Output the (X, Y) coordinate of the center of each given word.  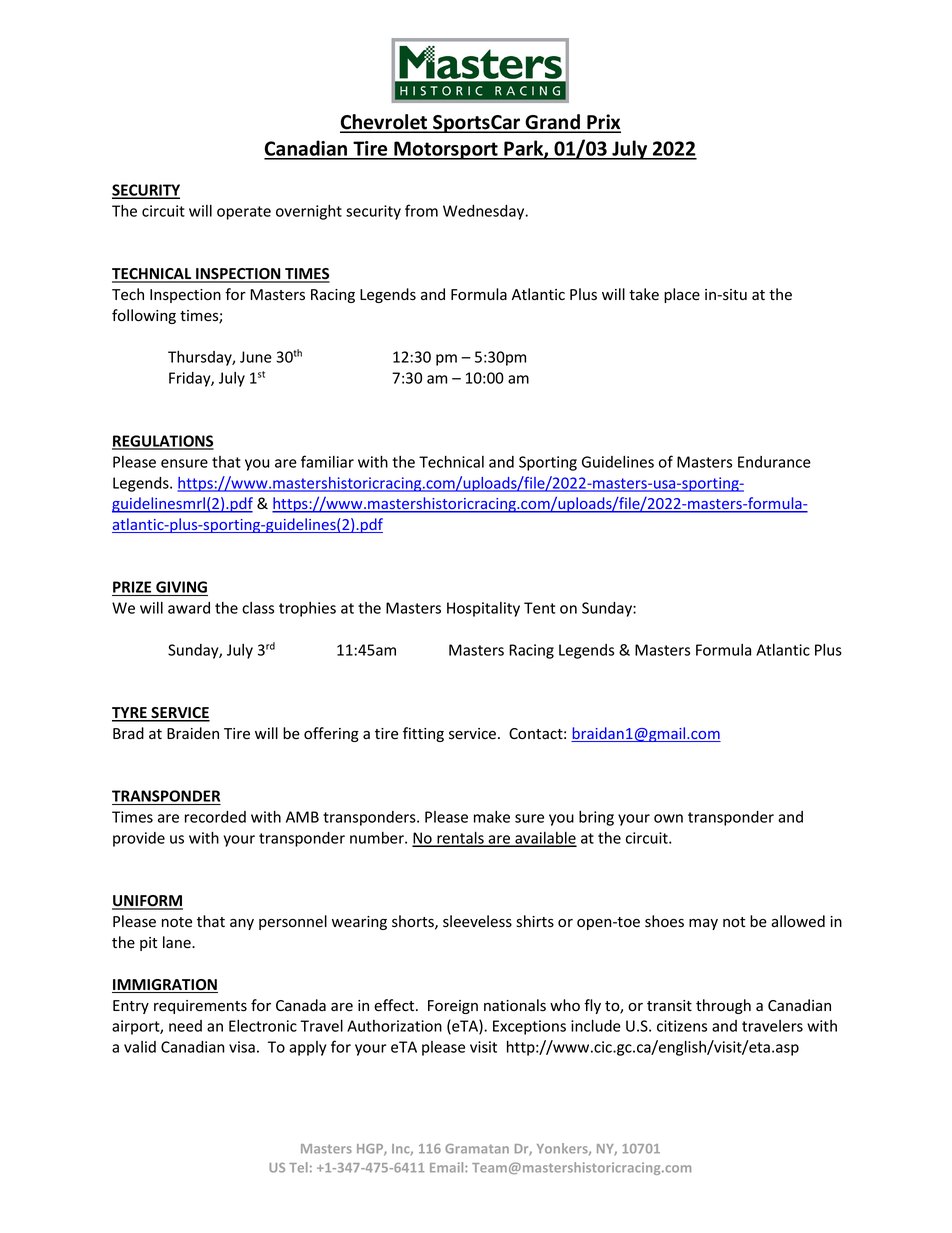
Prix (603, 123)
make (492, 817)
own (668, 818)
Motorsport (446, 150)
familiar (327, 461)
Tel (298, 1167)
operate (244, 213)
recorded (215, 817)
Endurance (774, 462)
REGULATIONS (163, 442)
